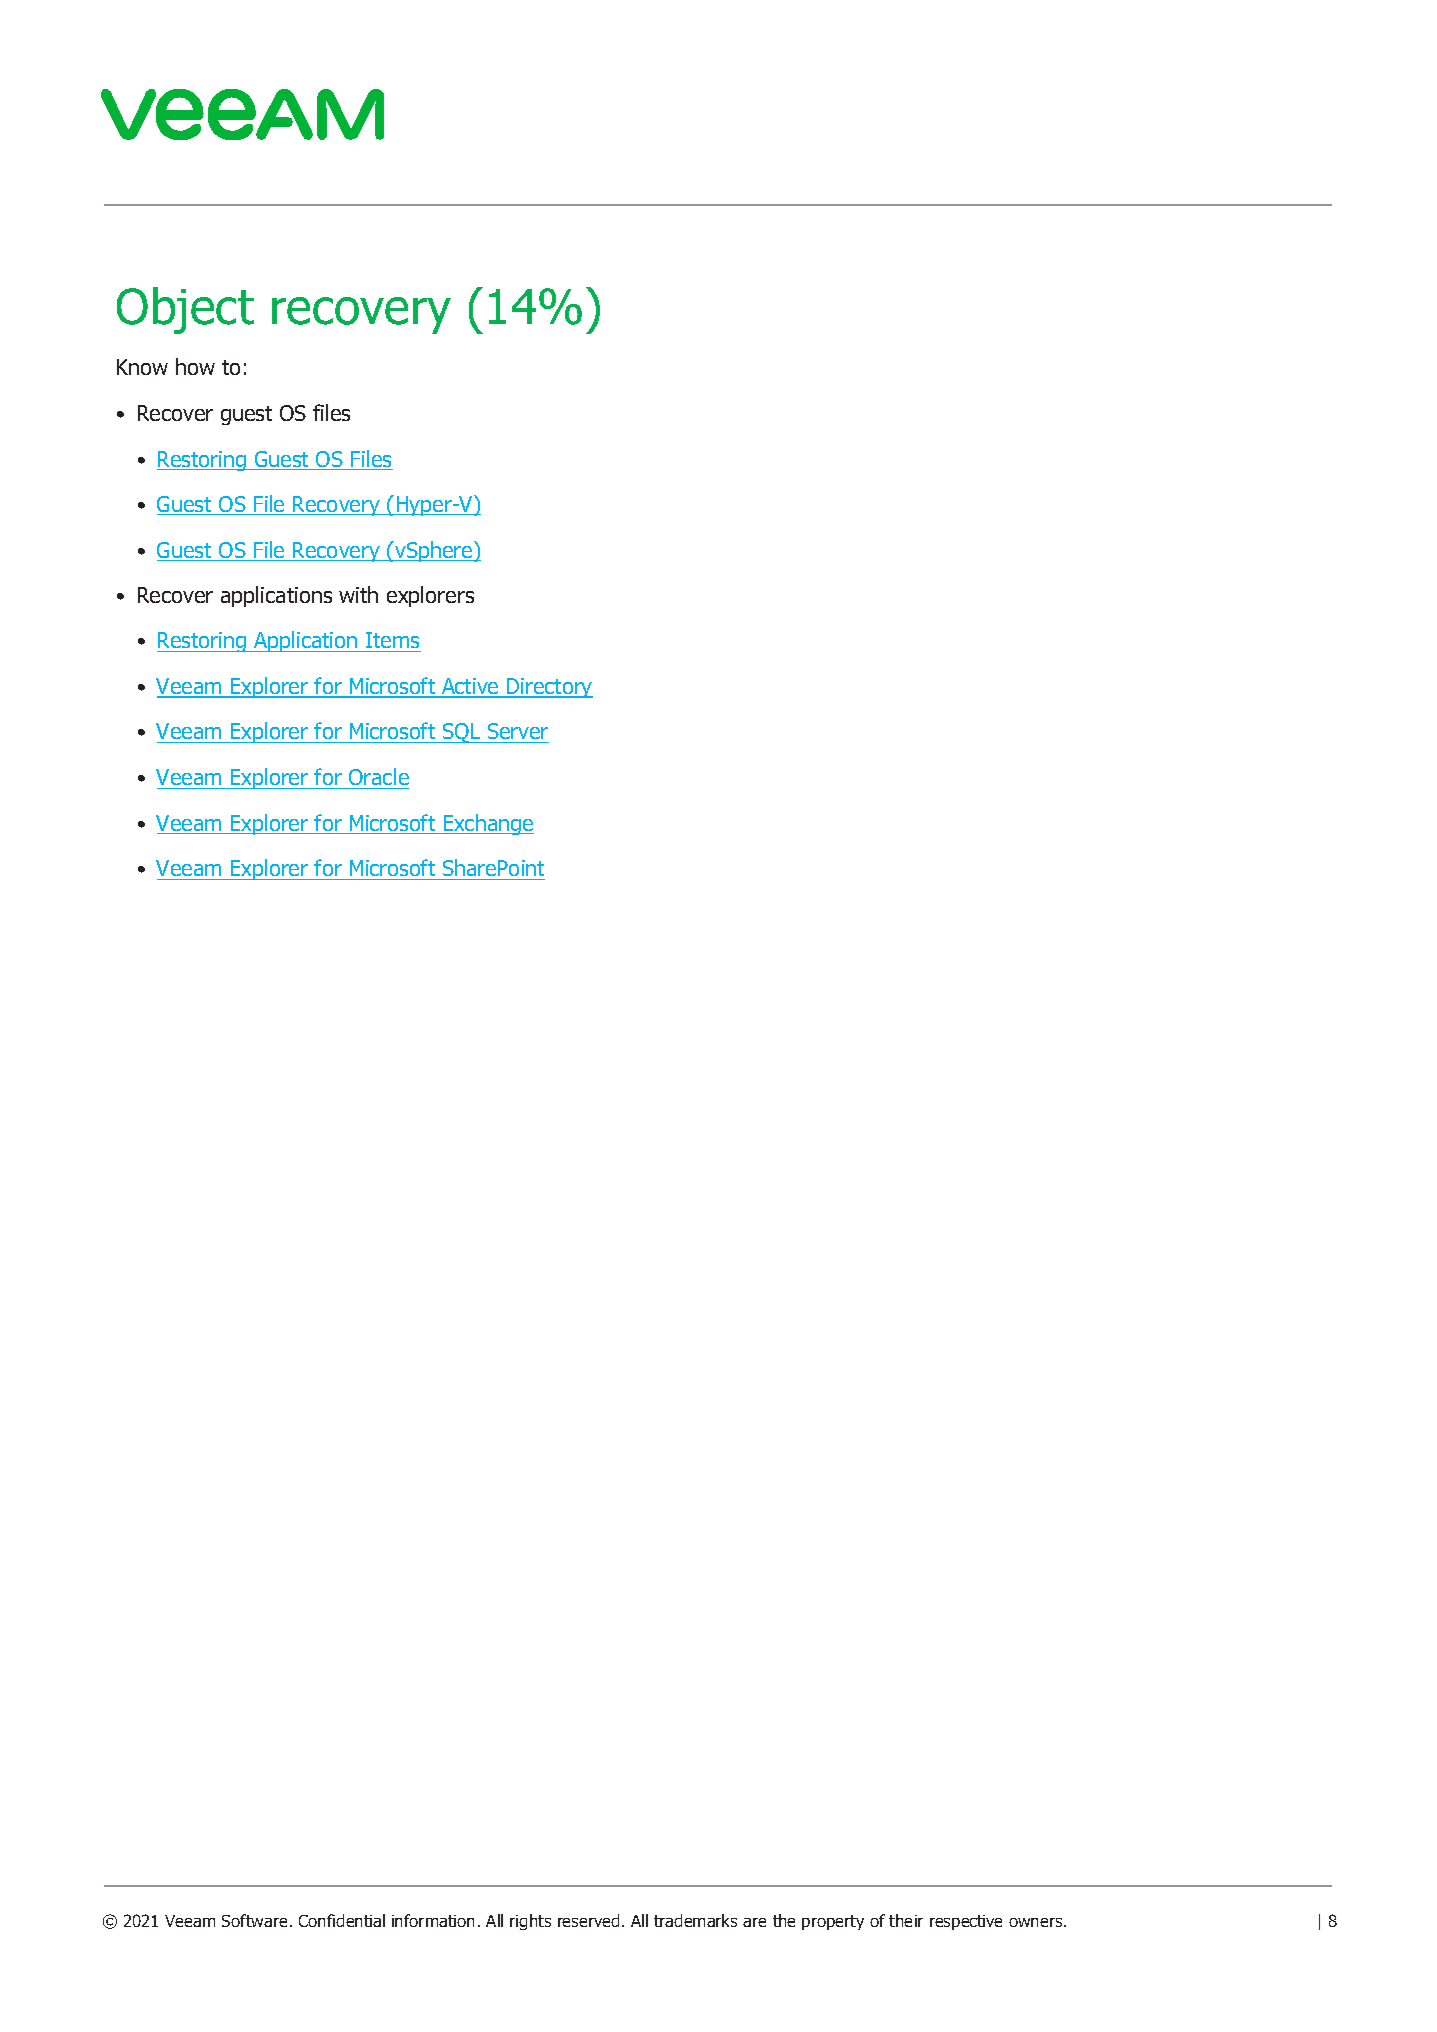  What do you see at coordinates (195, 366) in the screenshot?
I see `how` at bounding box center [195, 366].
